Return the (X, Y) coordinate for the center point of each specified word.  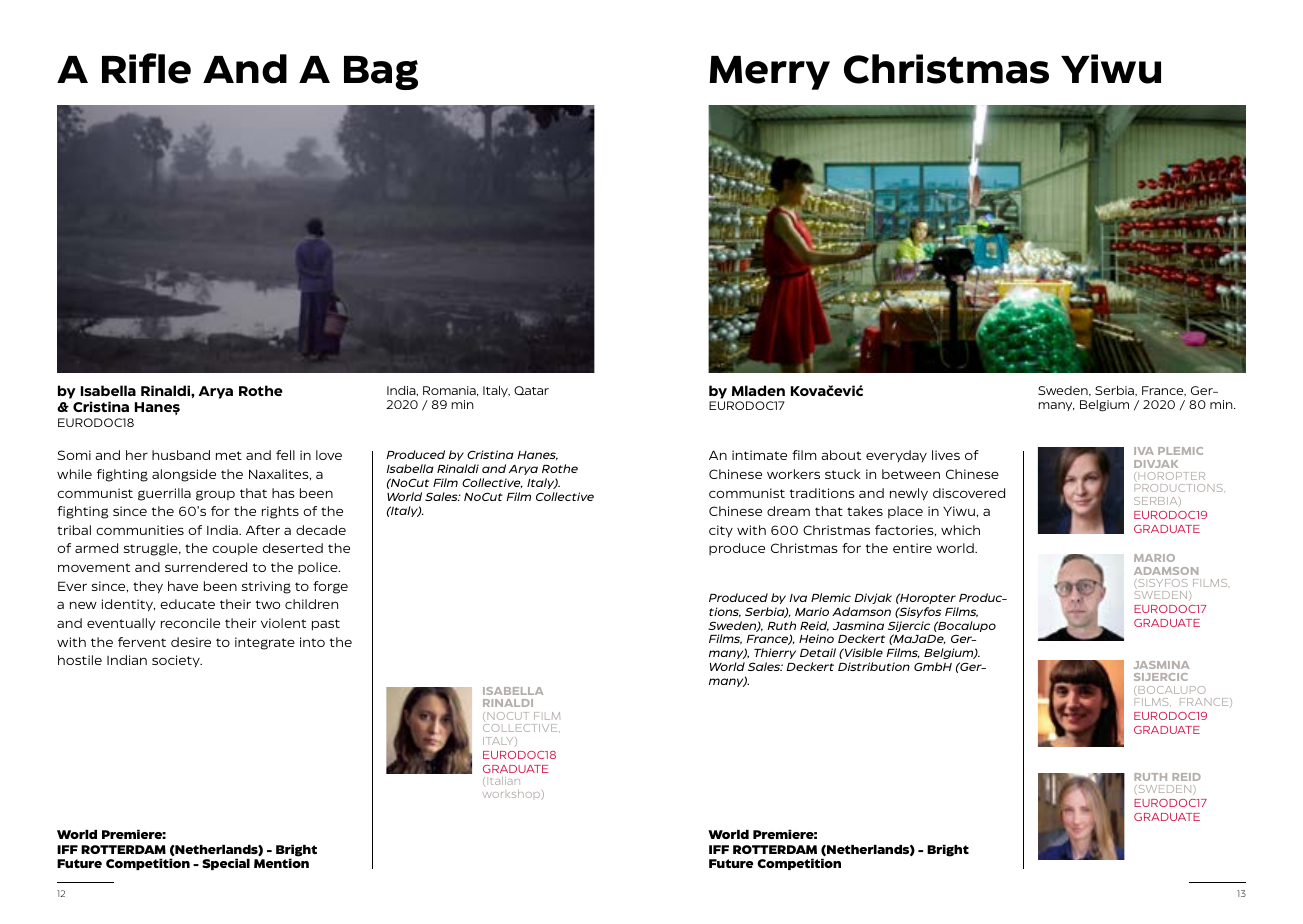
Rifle (146, 68)
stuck (843, 474)
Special (226, 864)
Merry (770, 73)
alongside (184, 475)
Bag (381, 73)
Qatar (531, 390)
